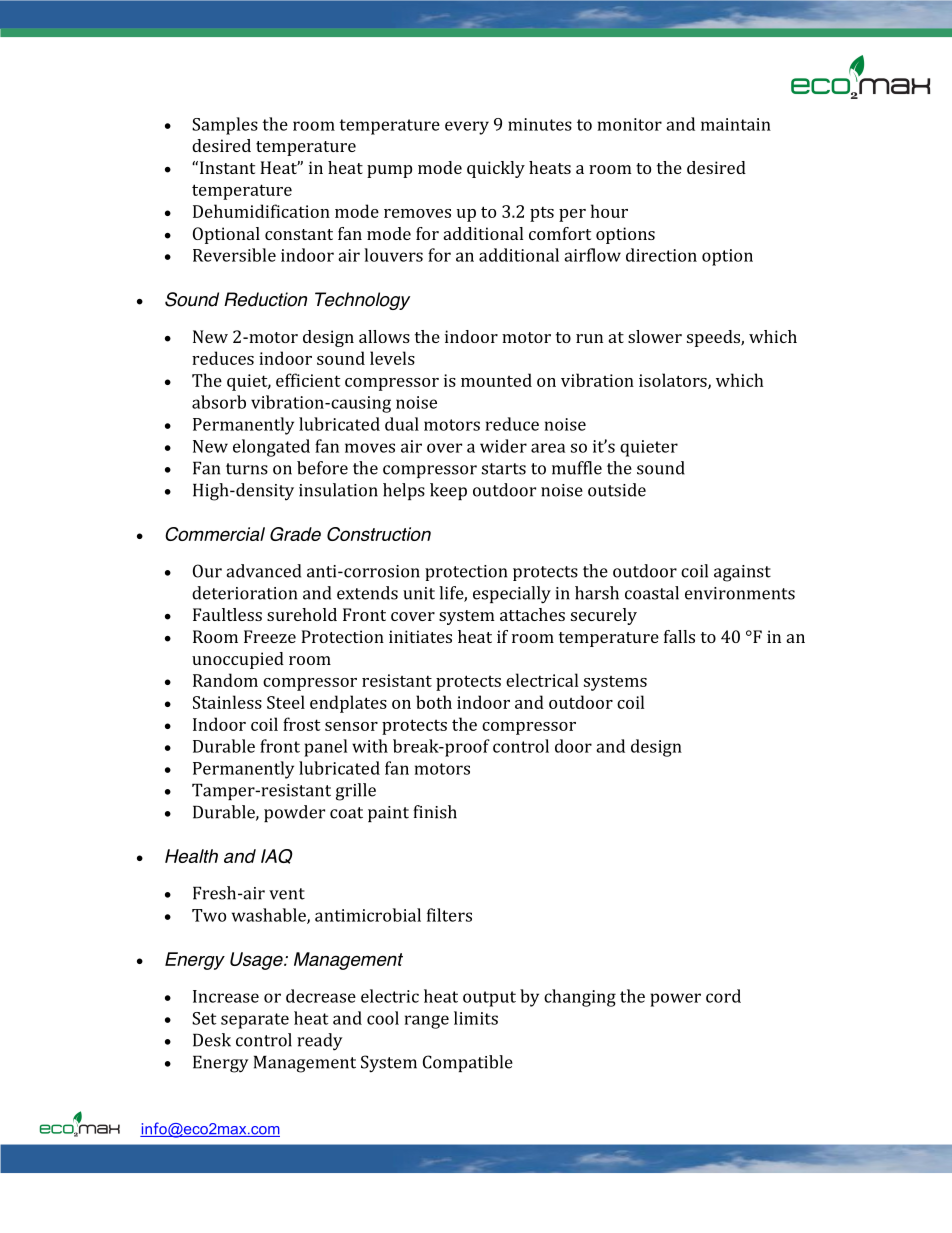 The height and width of the document is (1233, 952). Describe the element at coordinates (255, 1021) in the document. I see `separate` at that location.
